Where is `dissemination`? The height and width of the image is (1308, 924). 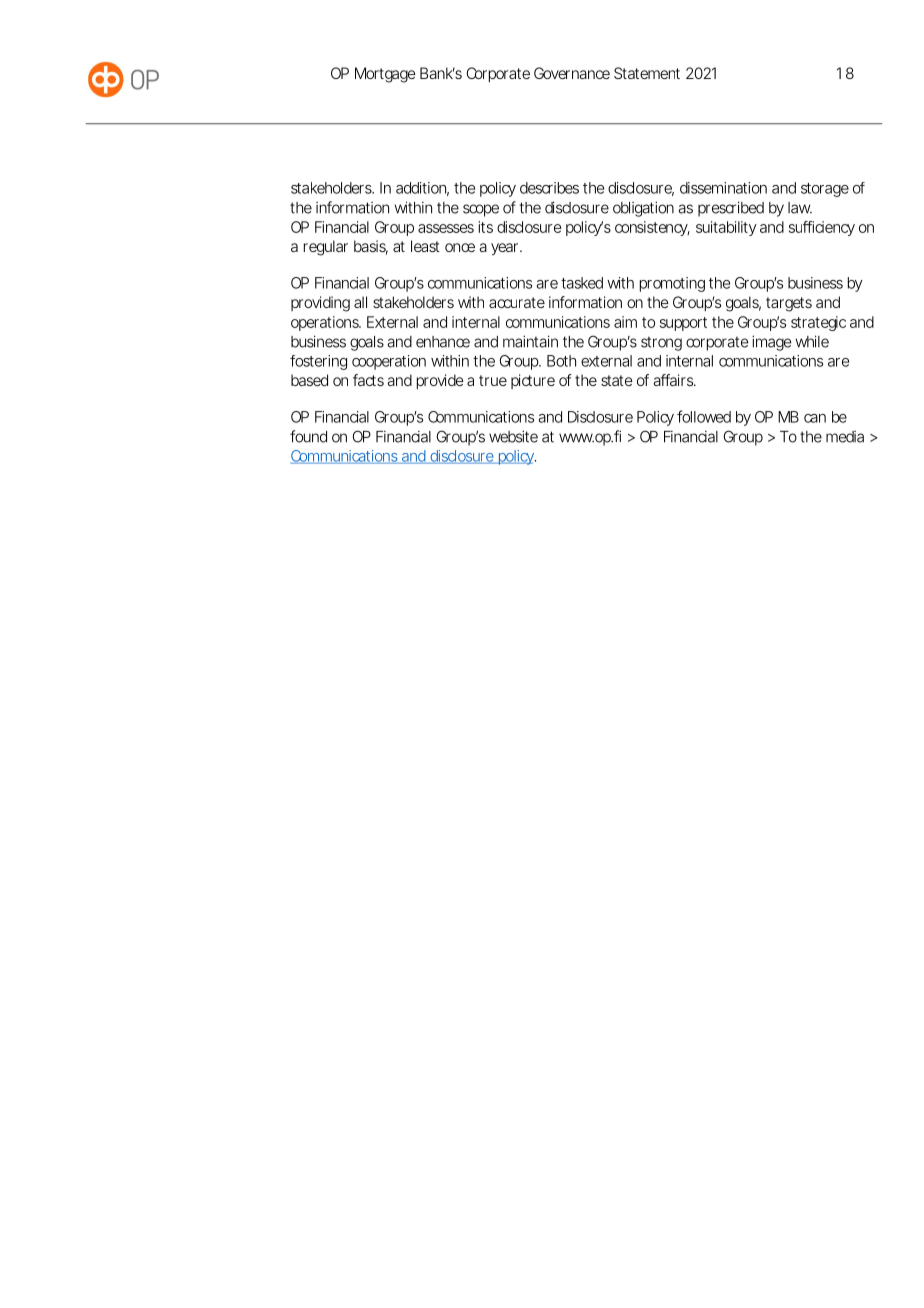 dissemination is located at coordinates (723, 188).
